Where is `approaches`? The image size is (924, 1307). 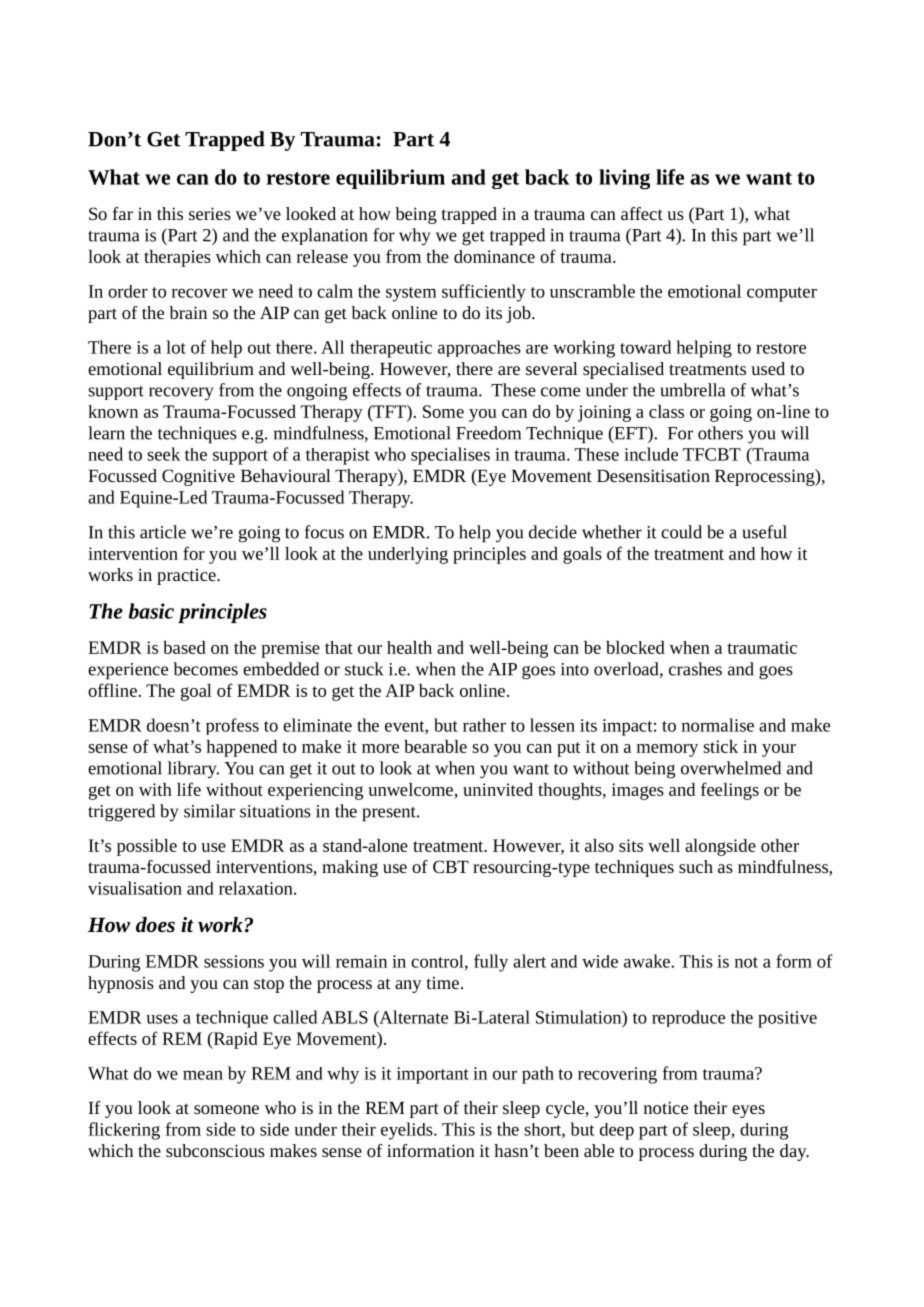 approaches is located at coordinates (479, 348).
